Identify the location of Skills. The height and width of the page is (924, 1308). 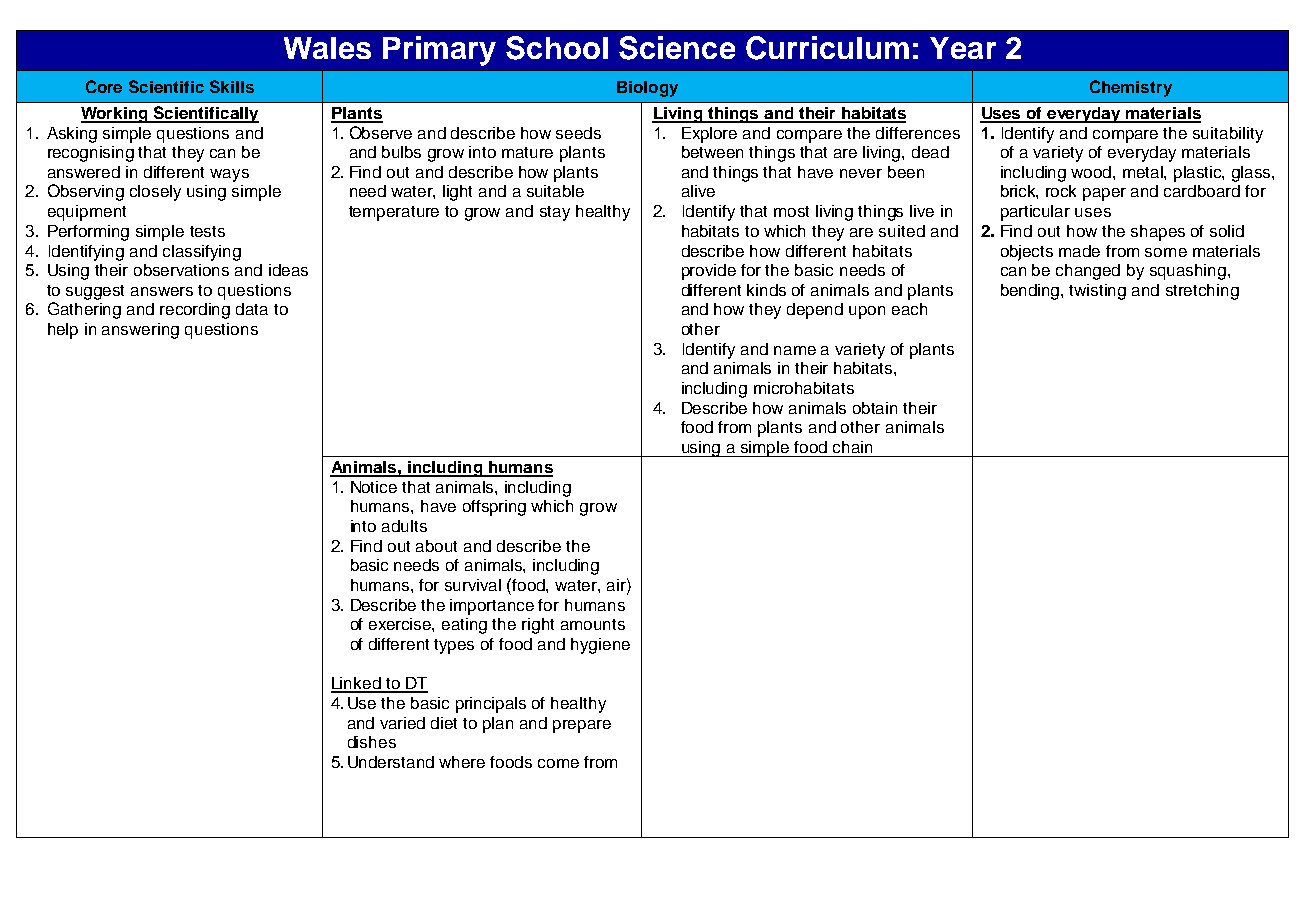
(232, 86).
